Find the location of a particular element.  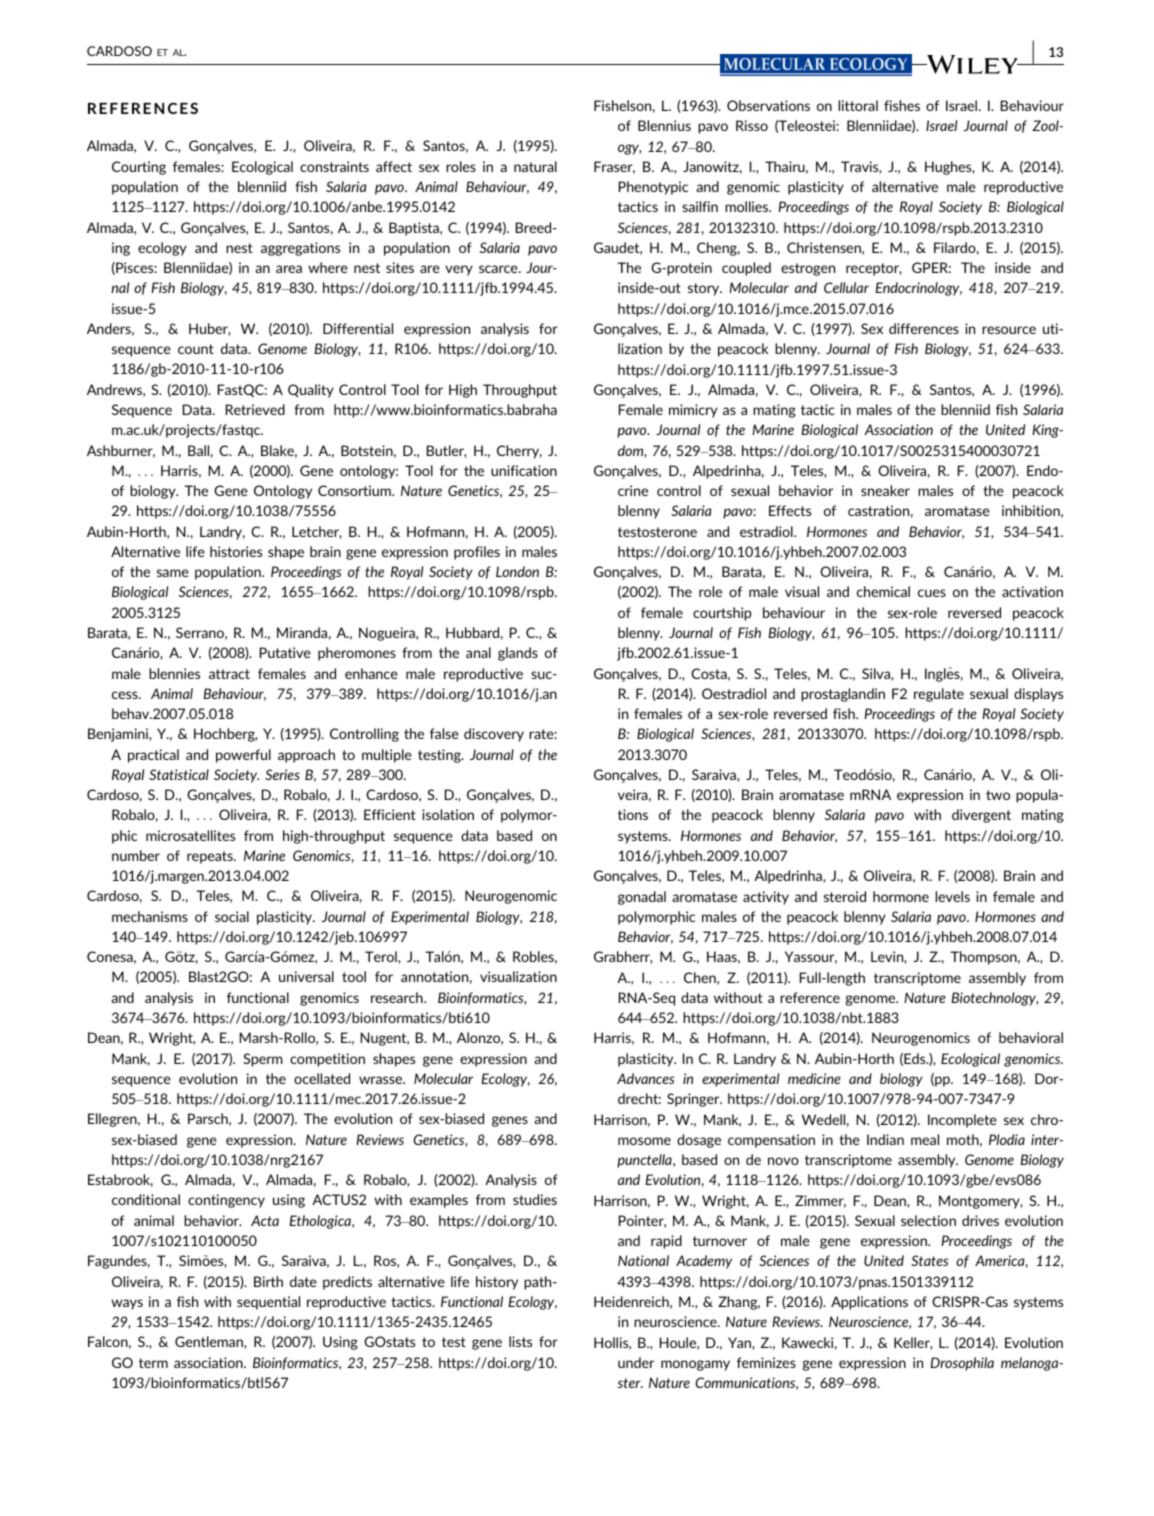

constraints is located at coordinates (334, 166).
